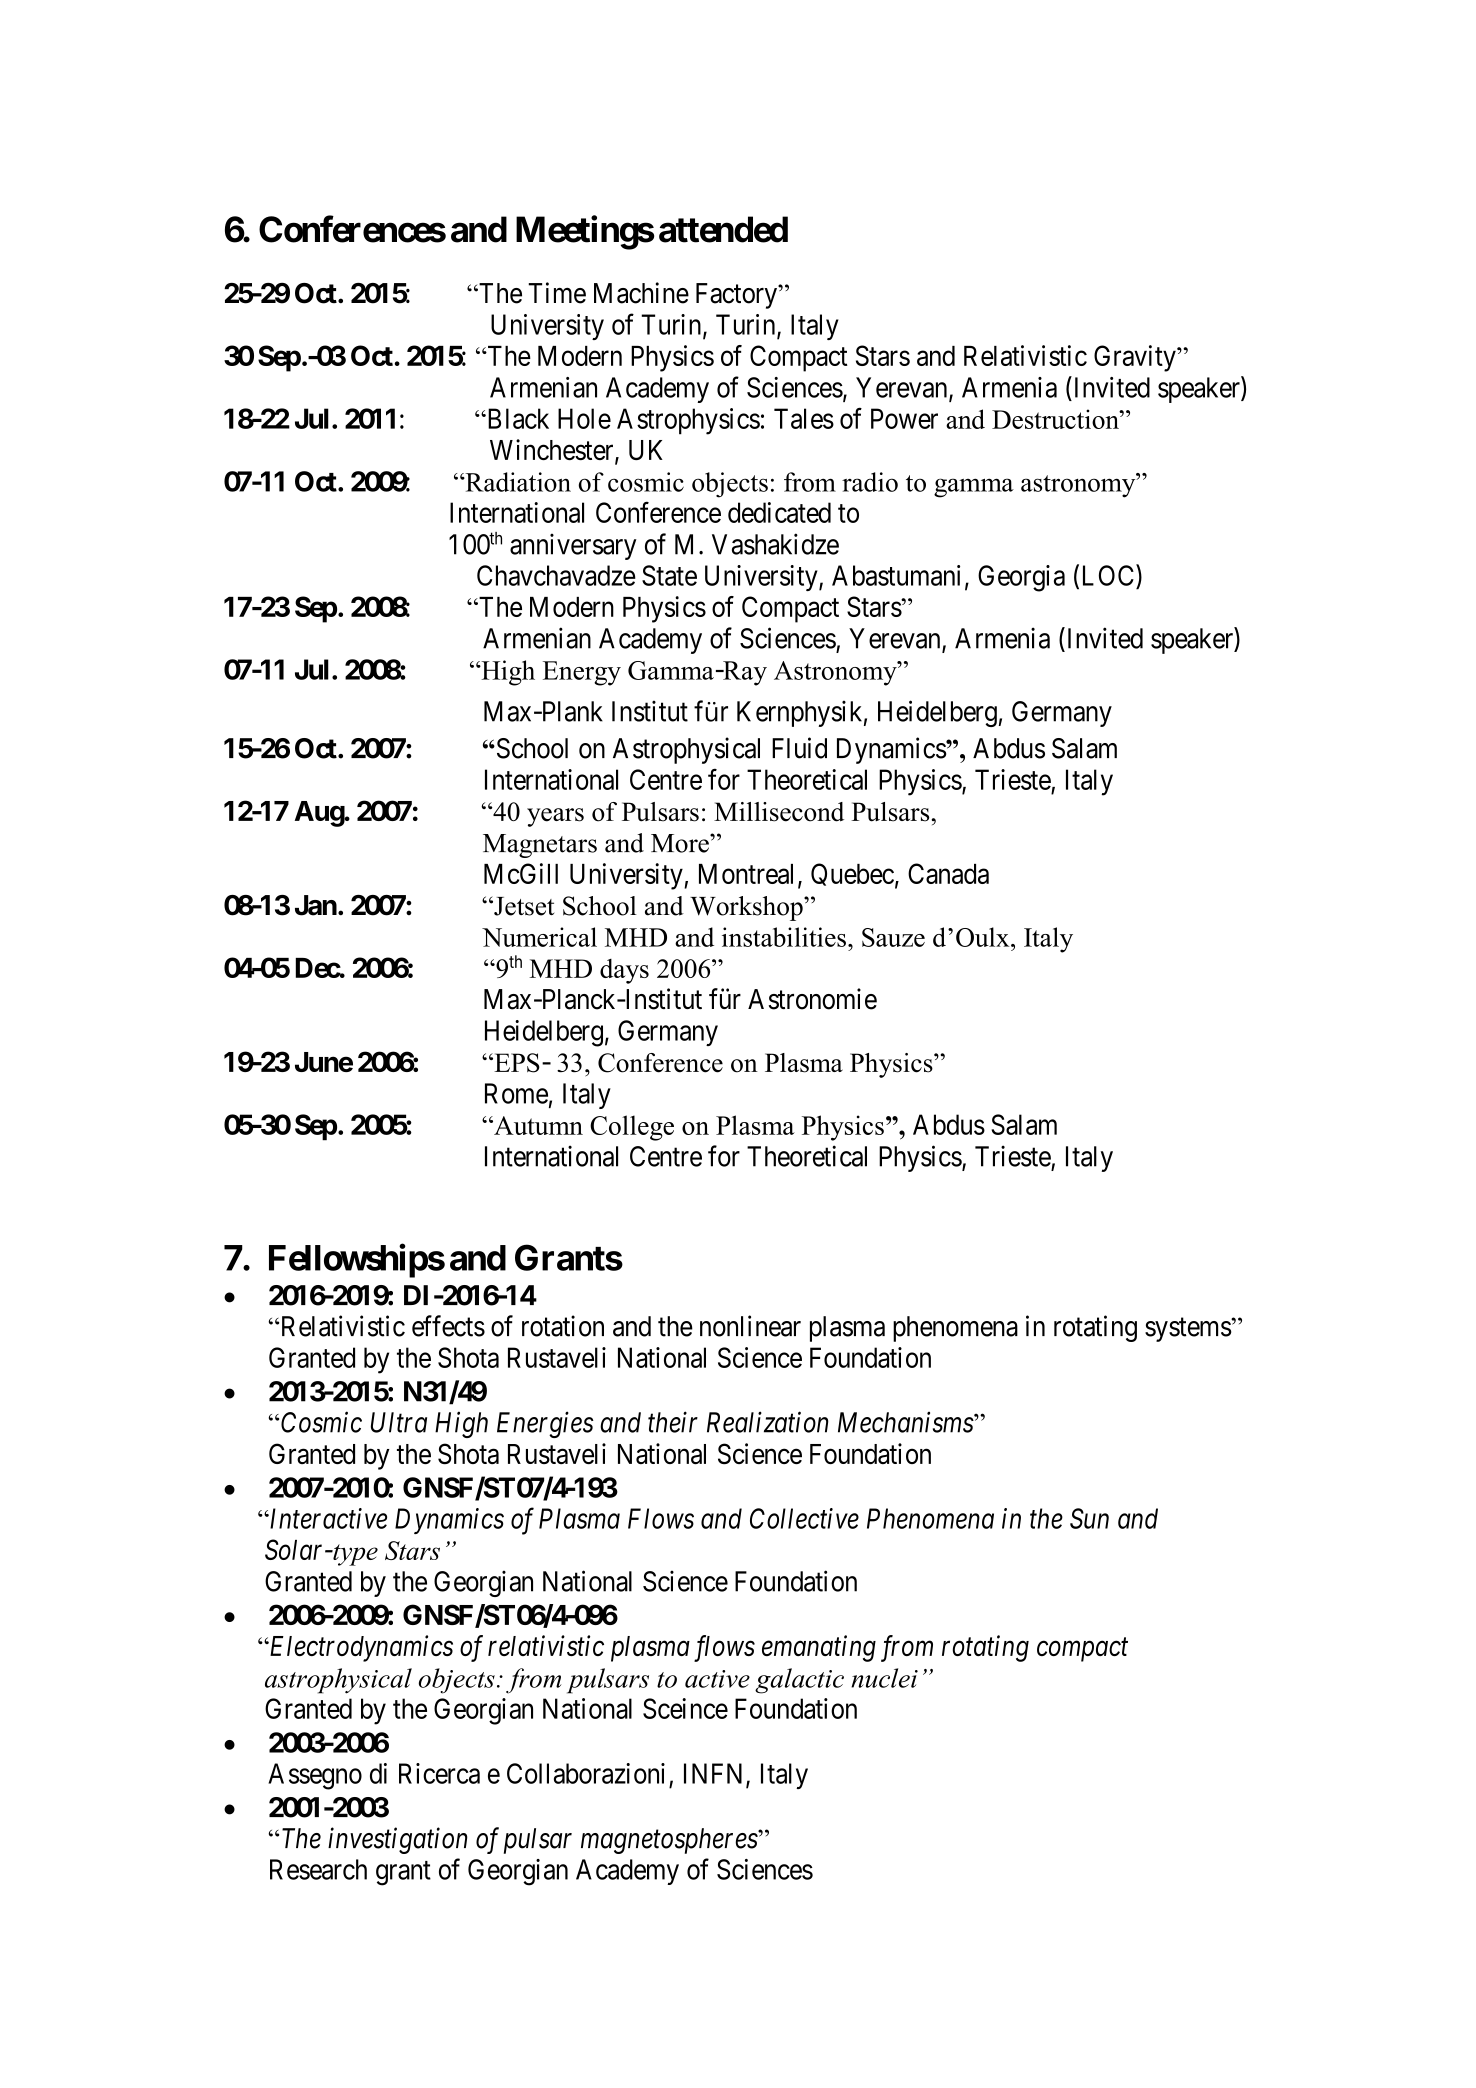 Image resolution: width=1476 pixels, height=2088 pixels. I want to click on instabilities, so click(784, 937).
